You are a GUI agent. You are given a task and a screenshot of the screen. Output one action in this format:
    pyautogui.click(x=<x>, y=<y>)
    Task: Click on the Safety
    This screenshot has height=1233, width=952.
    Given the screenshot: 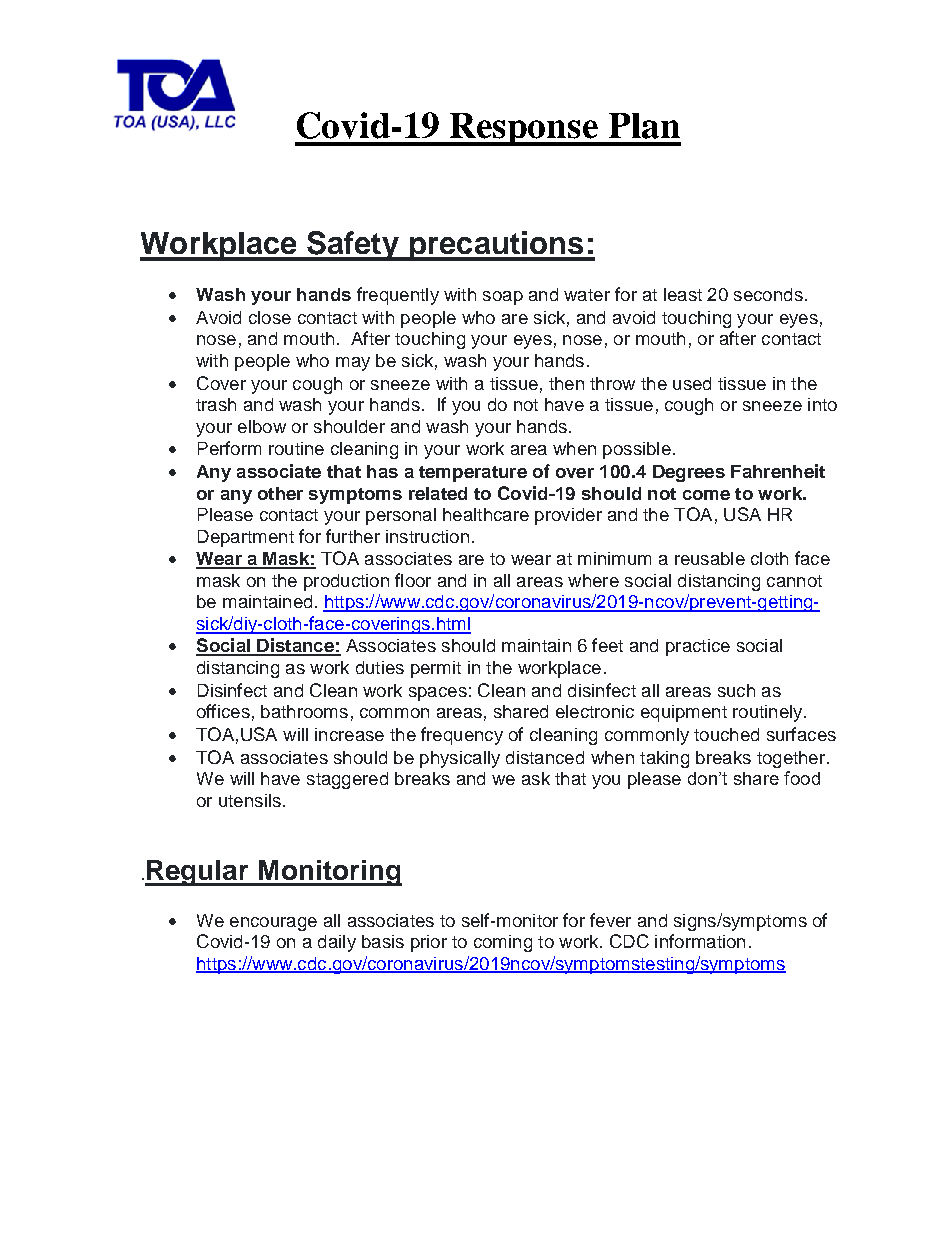 What is the action you would take?
    pyautogui.click(x=353, y=246)
